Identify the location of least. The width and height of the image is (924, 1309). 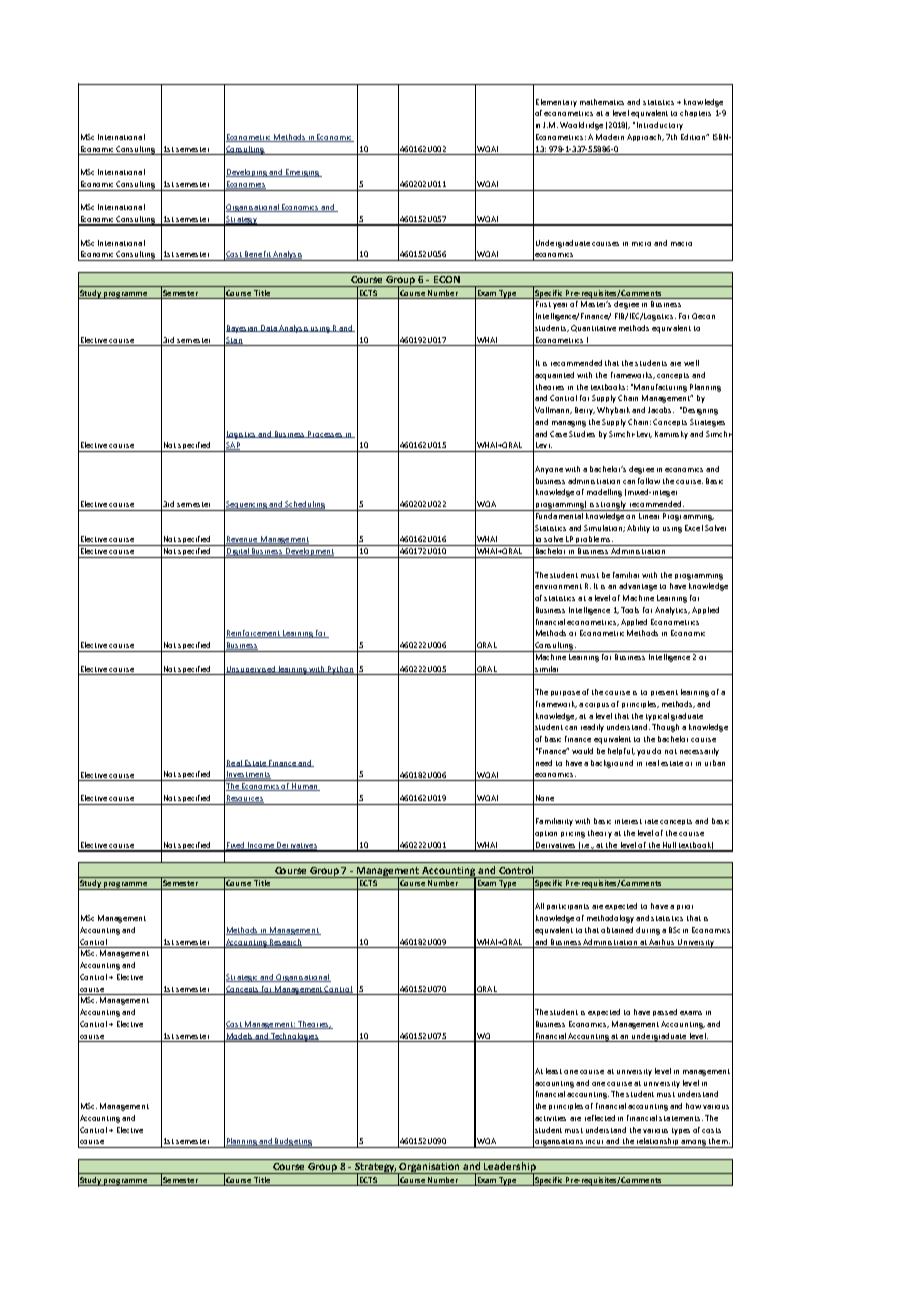
(554, 1071).
